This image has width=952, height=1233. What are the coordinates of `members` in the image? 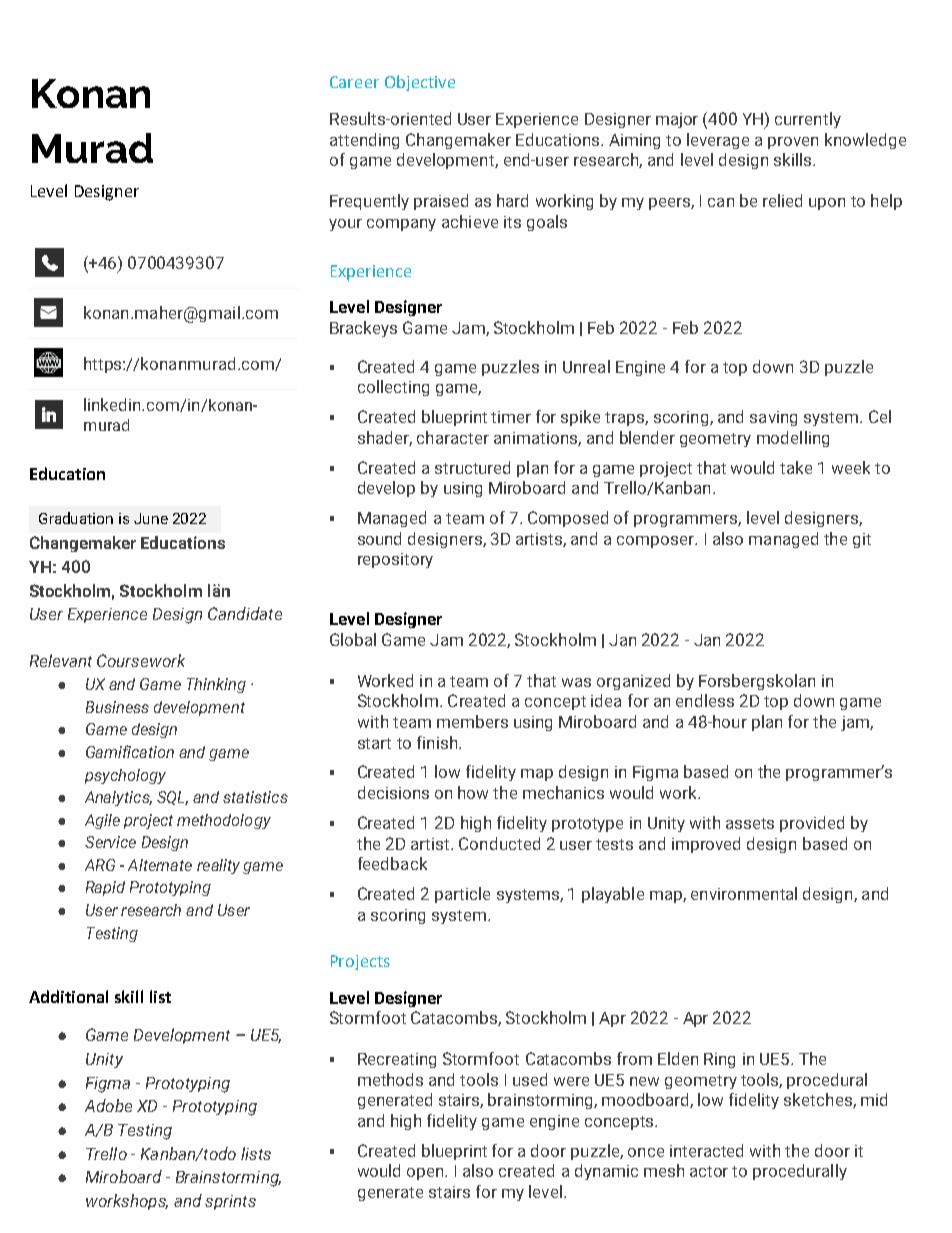 It's located at (472, 721).
